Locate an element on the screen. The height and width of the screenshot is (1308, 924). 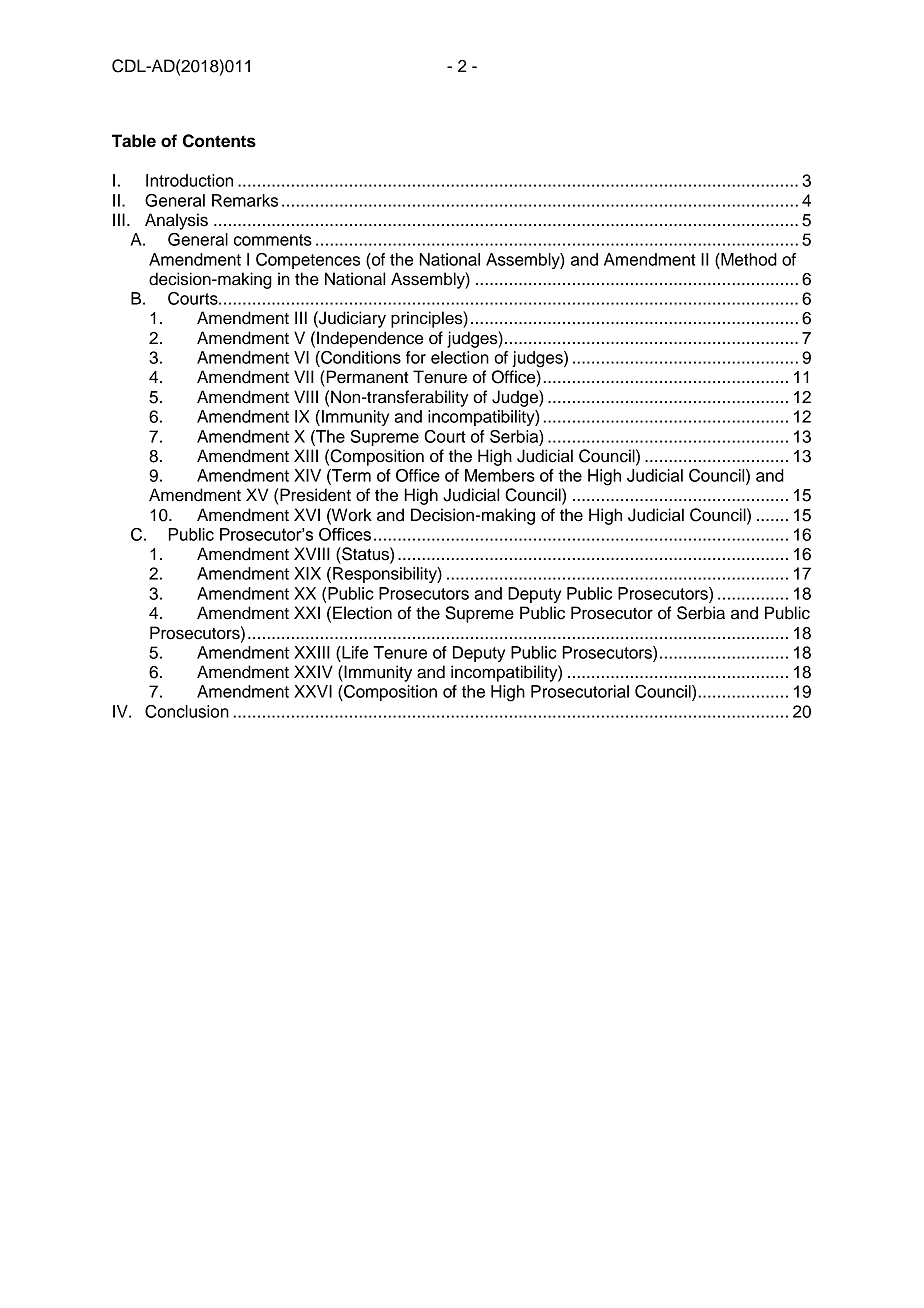
for is located at coordinates (416, 357).
